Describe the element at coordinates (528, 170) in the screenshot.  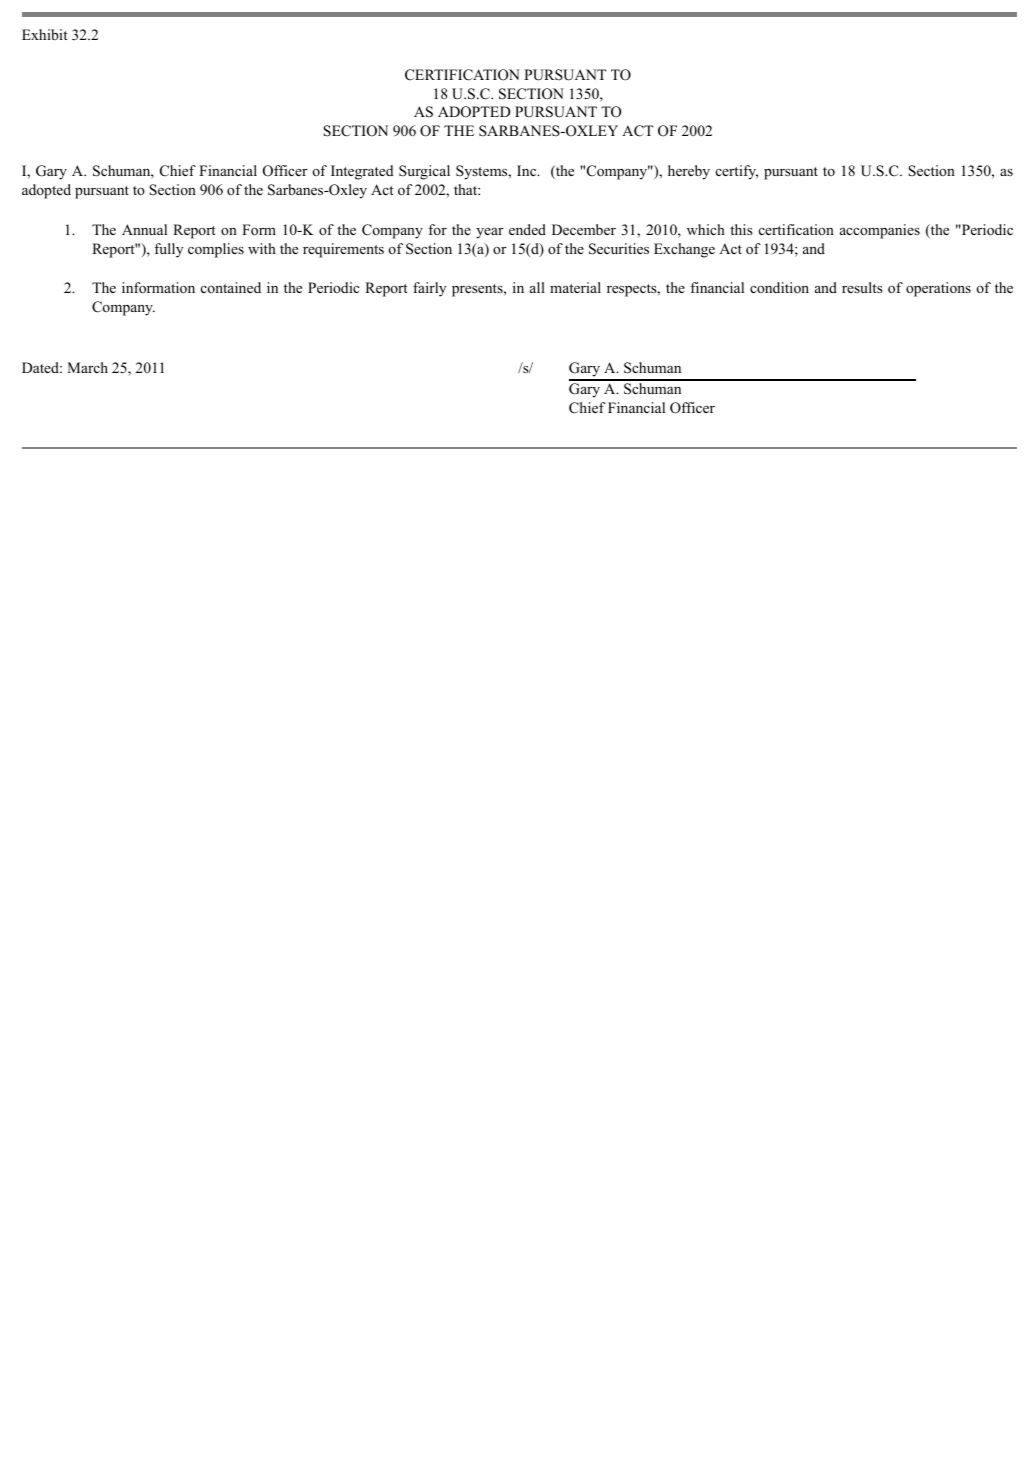
I see `Inc` at that location.
